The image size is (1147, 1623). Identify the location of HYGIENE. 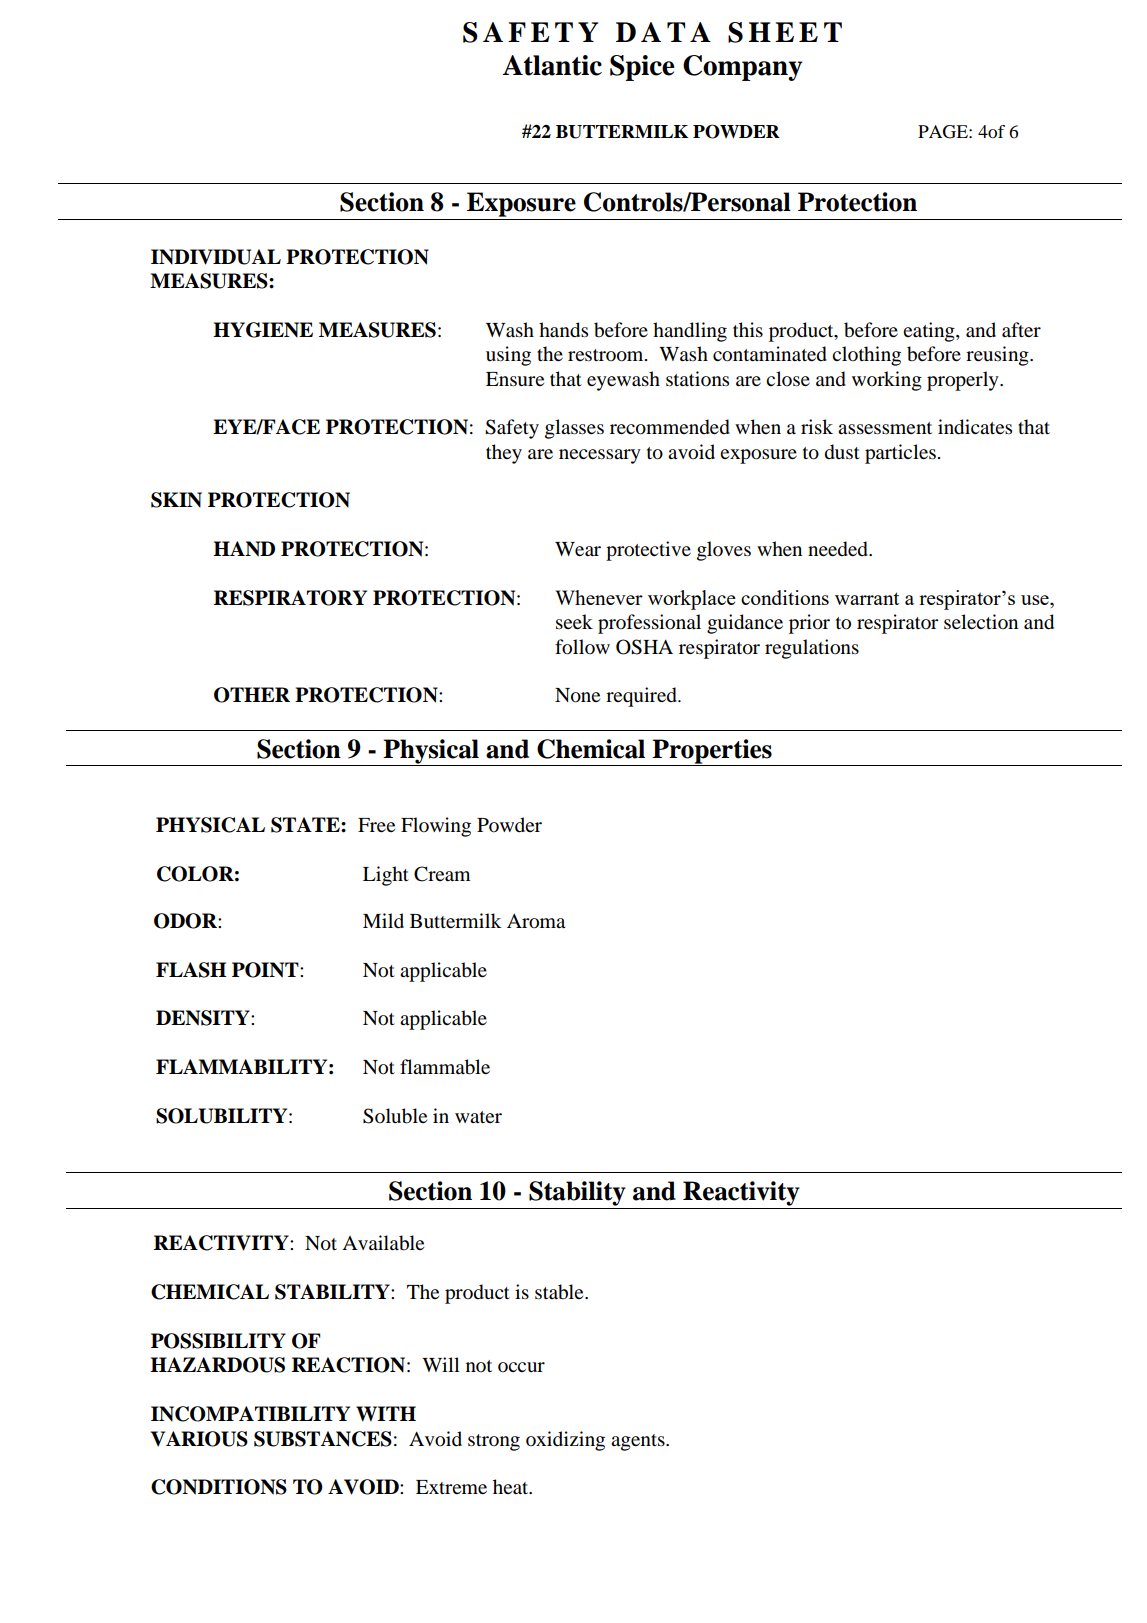
(263, 330).
